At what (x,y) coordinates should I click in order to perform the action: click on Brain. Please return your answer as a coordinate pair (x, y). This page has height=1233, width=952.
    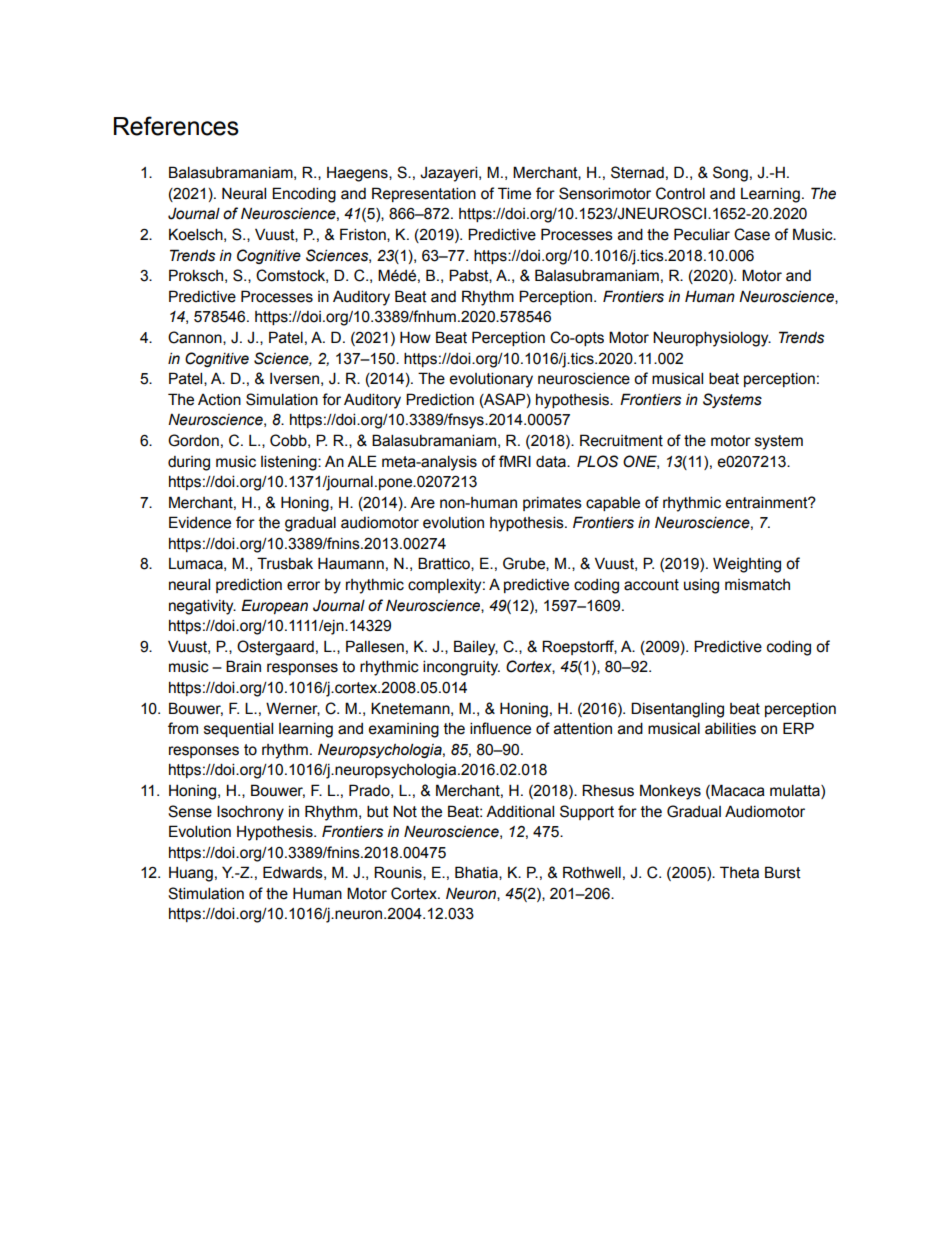
    Looking at the image, I should click on (243, 666).
